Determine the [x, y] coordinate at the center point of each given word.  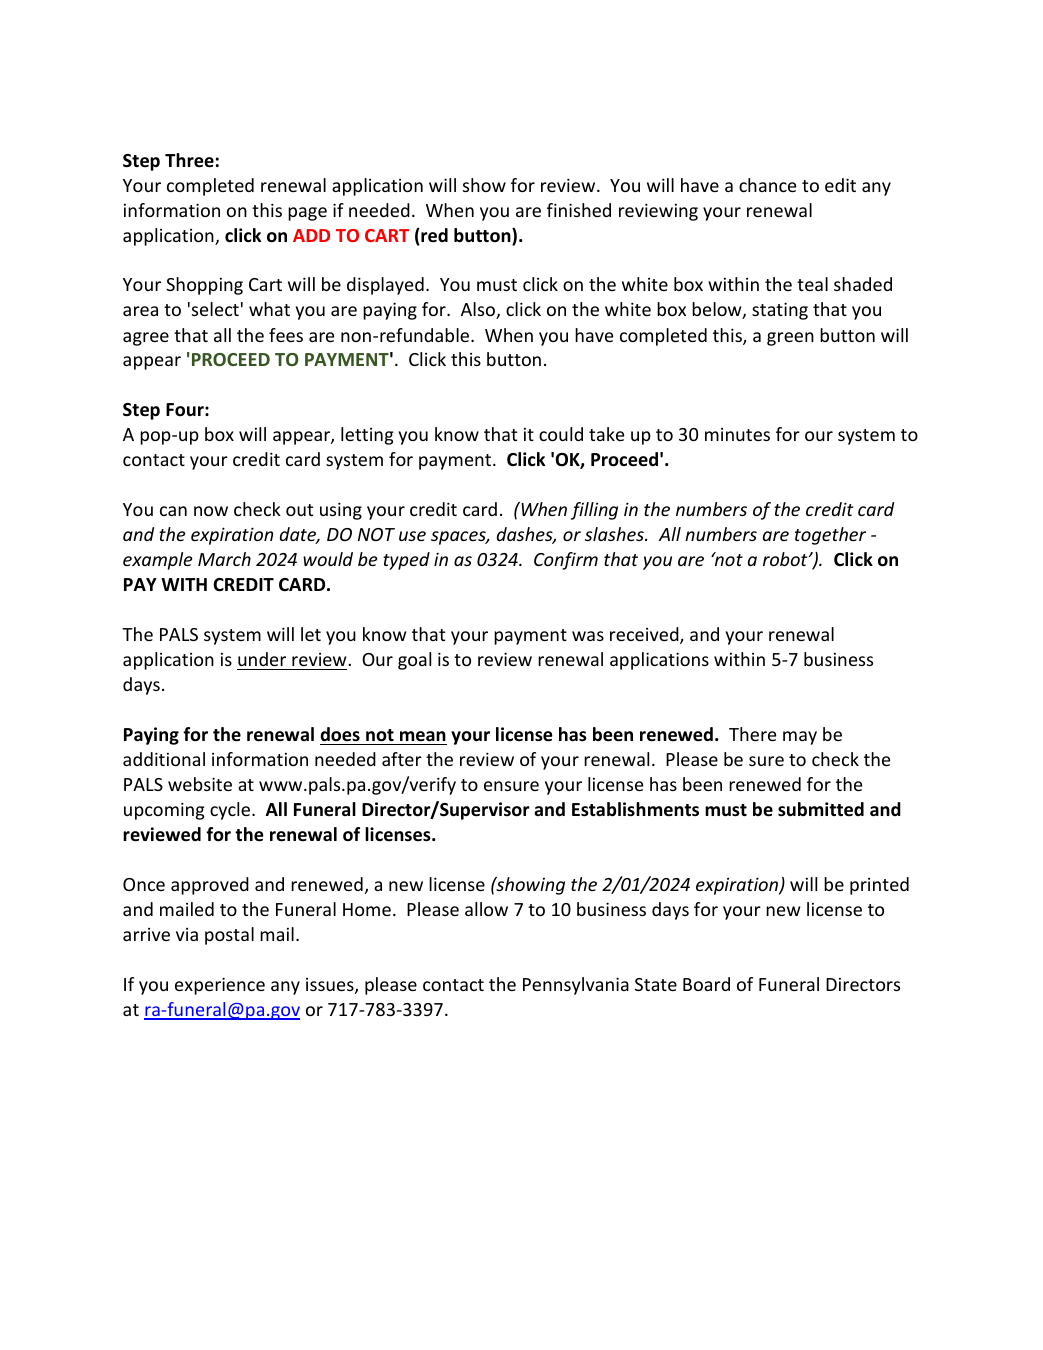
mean [423, 736]
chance [767, 185]
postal [229, 936]
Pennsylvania [576, 986]
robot [786, 559]
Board [706, 984]
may [800, 738]
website [200, 784]
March [224, 559]
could [561, 434]
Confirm [566, 561]
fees [286, 335]
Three [189, 160]
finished [579, 210]
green [790, 339]
